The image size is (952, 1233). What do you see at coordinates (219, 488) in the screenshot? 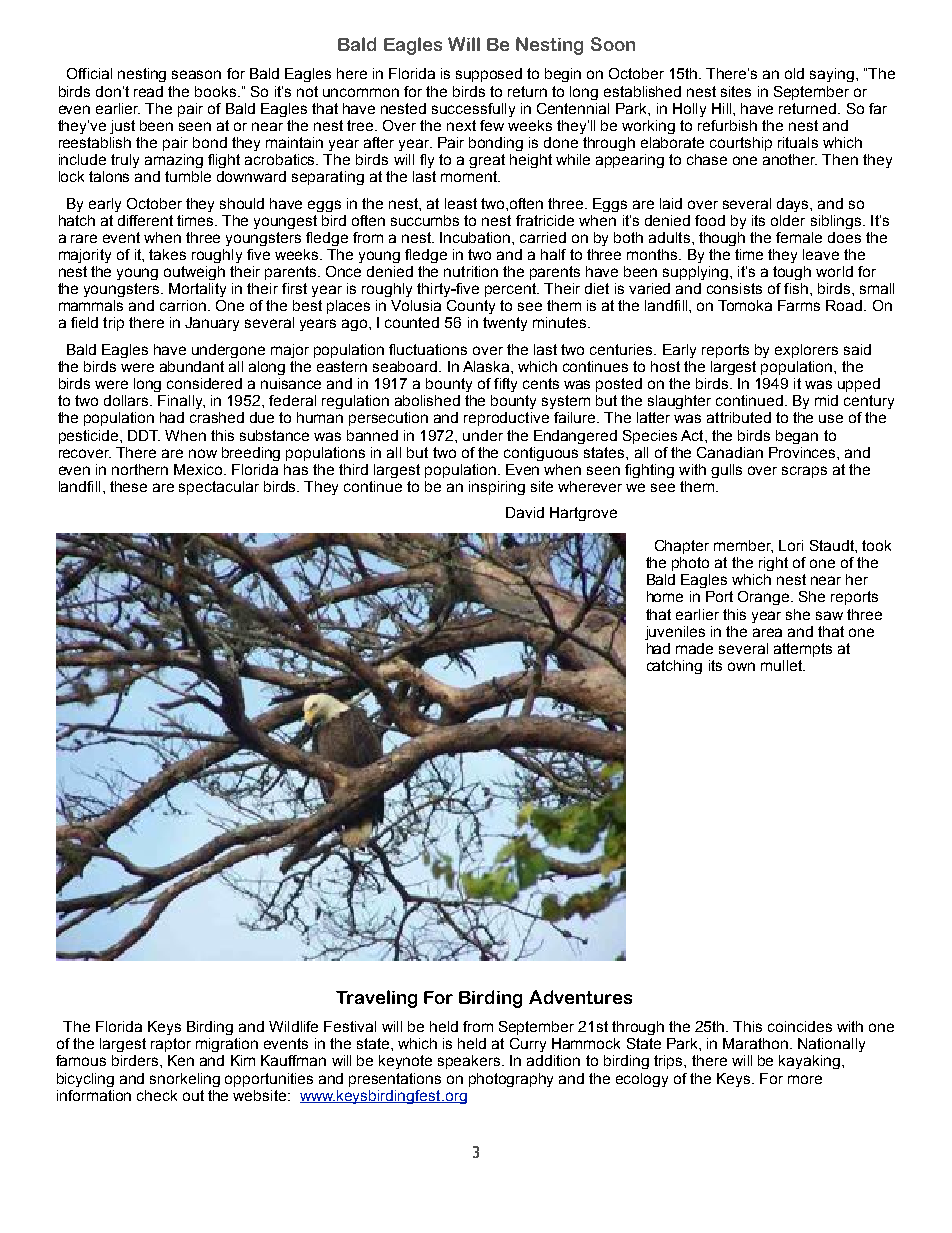
I see `spectacular` at bounding box center [219, 488].
